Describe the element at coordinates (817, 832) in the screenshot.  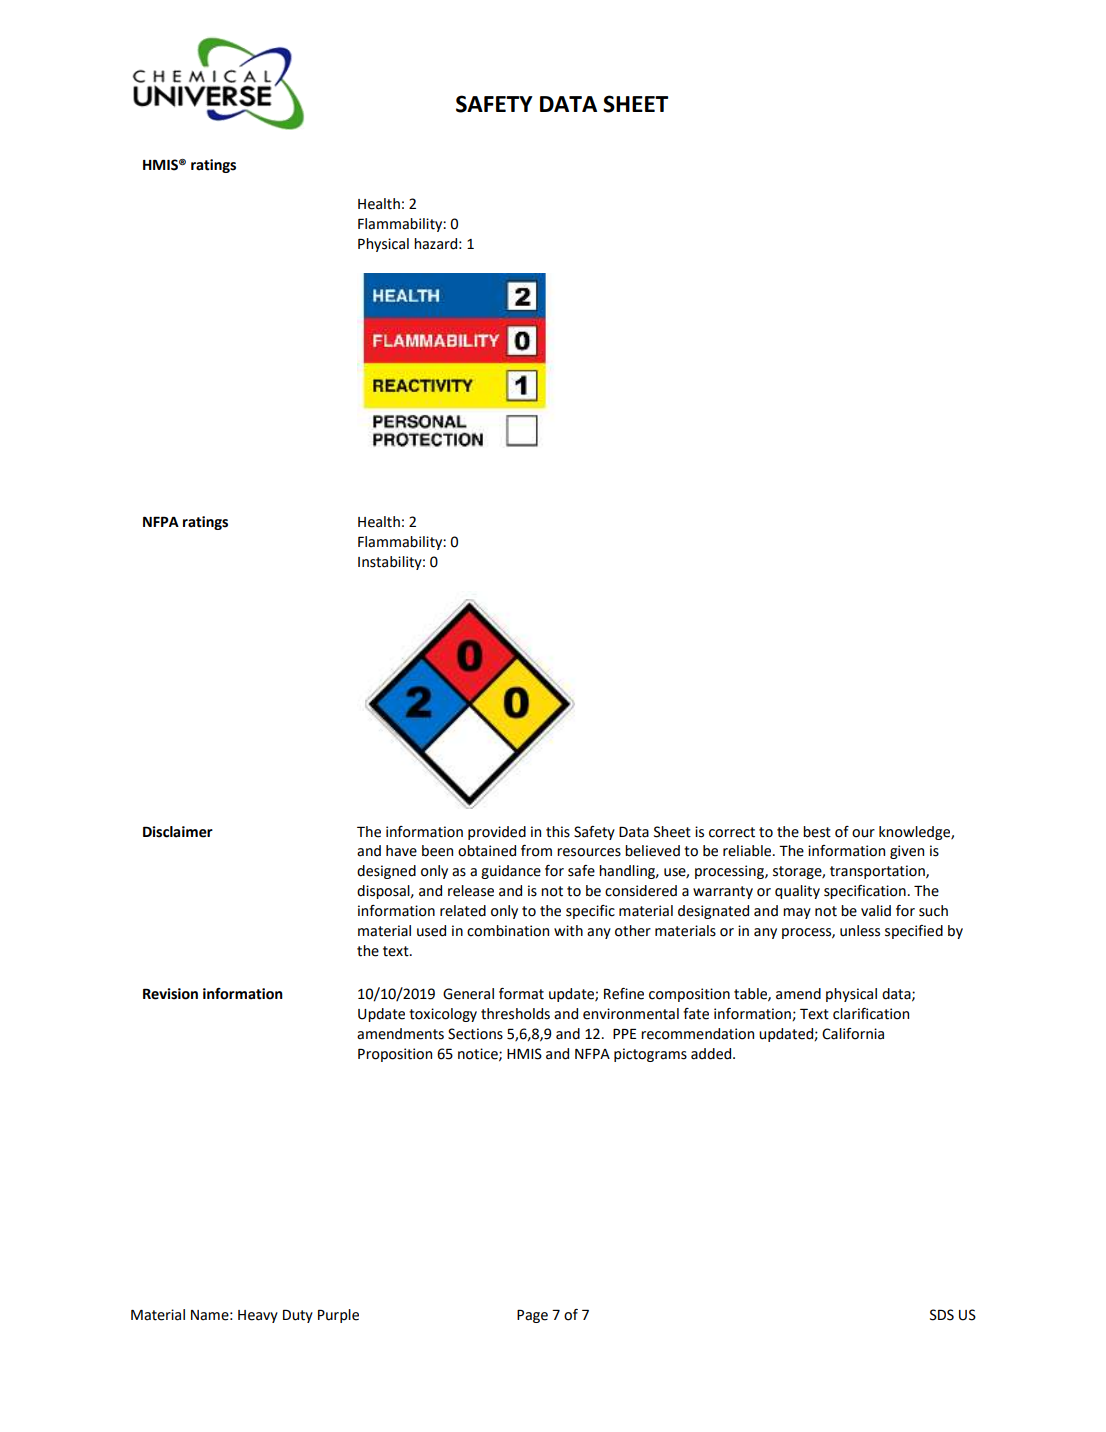
I see `best` at that location.
